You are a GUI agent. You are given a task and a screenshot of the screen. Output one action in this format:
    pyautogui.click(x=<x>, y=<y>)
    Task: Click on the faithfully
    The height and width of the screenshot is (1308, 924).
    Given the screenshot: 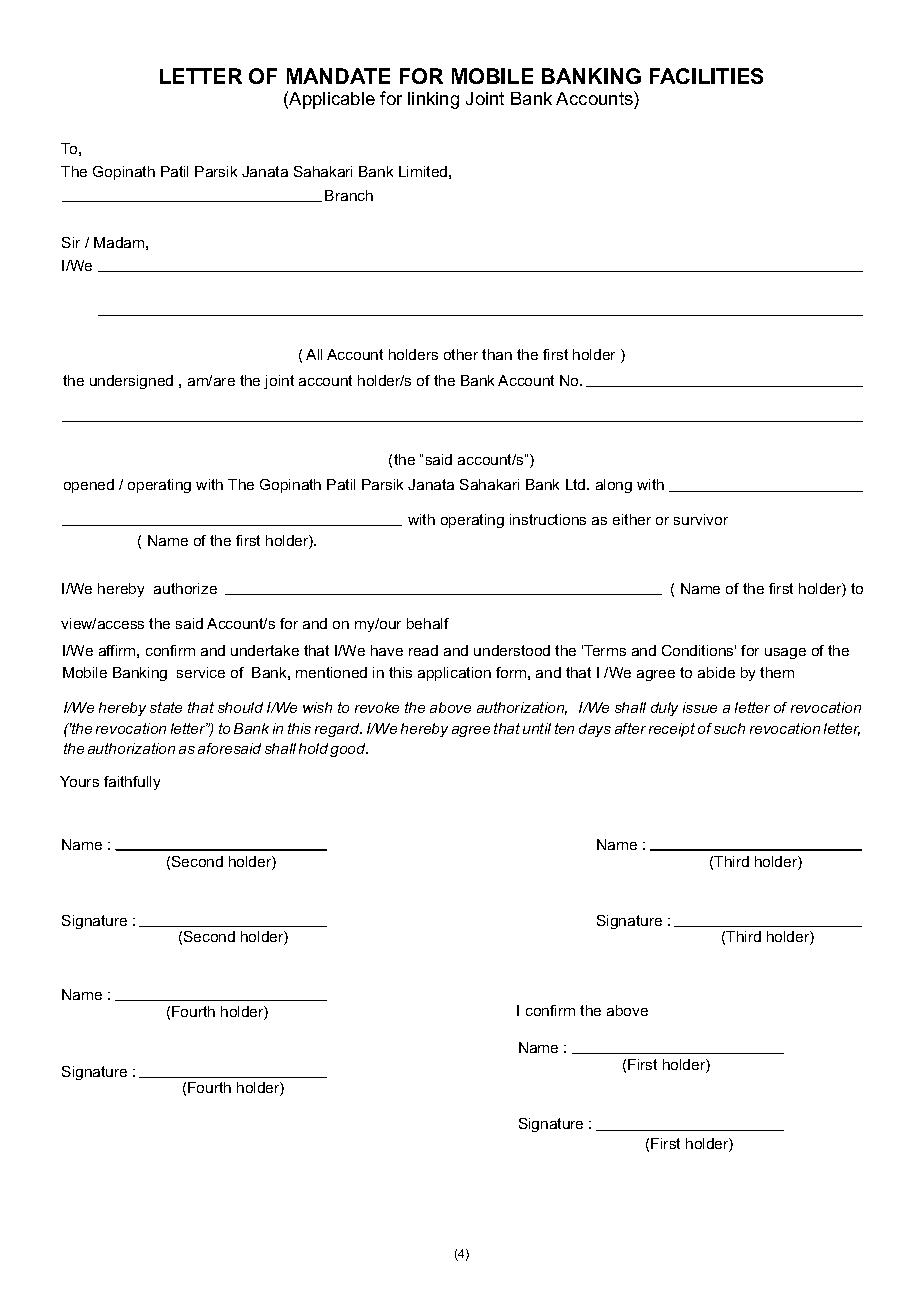 What is the action you would take?
    pyautogui.click(x=132, y=783)
